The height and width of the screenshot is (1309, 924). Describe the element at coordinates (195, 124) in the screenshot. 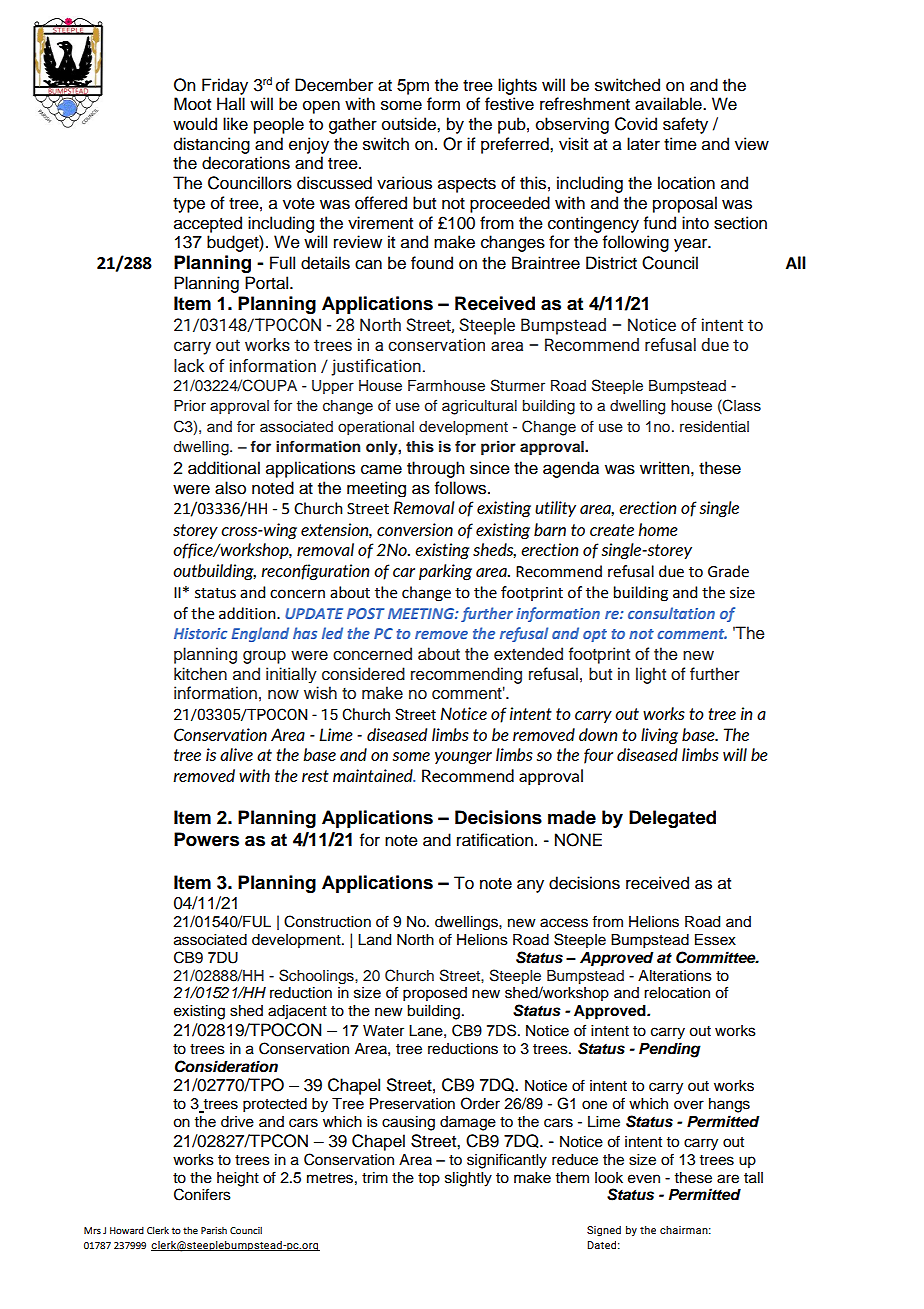

I see `would` at that location.
